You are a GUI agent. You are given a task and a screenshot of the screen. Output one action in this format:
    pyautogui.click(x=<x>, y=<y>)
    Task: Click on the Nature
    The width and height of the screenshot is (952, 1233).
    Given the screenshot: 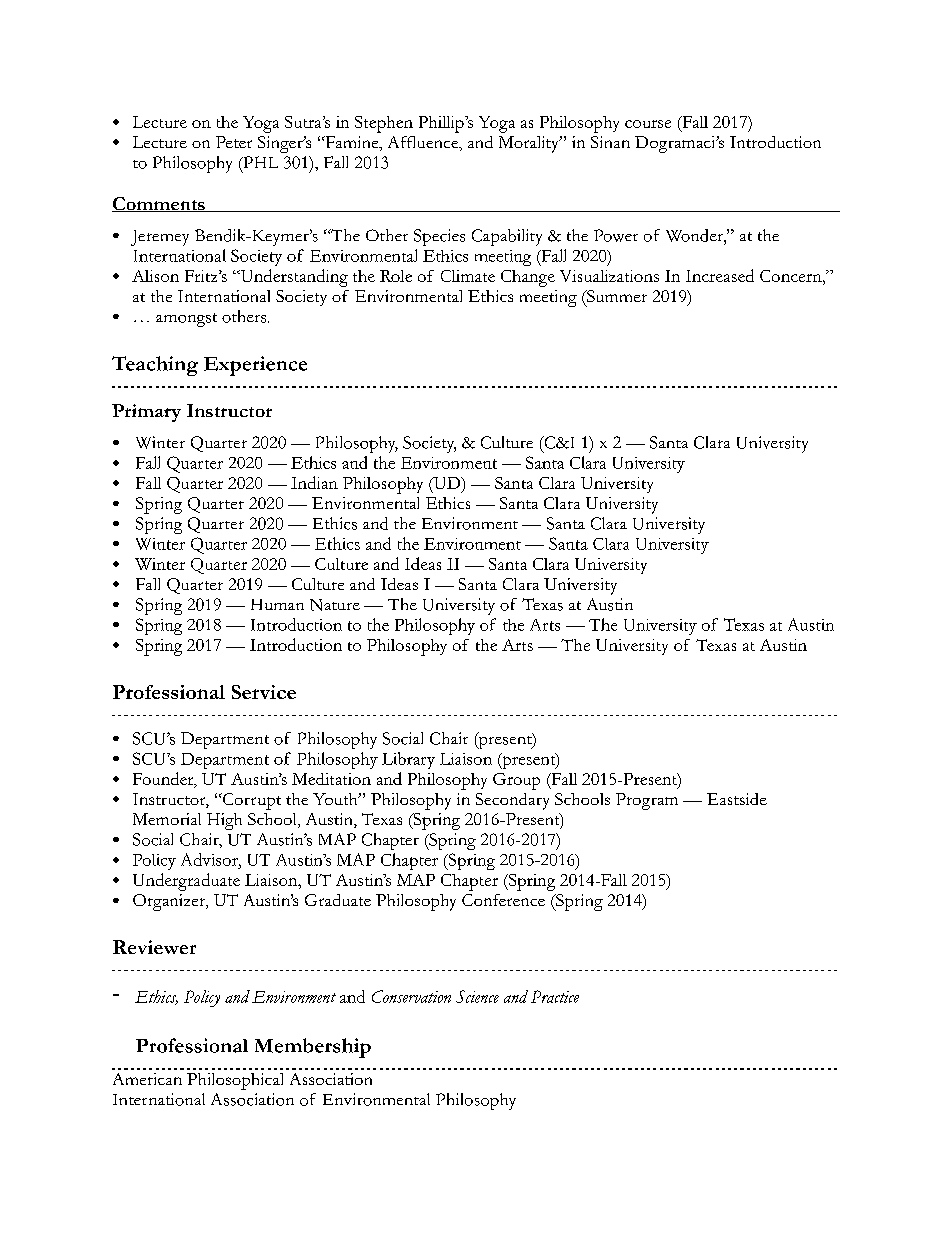 What is the action you would take?
    pyautogui.click(x=335, y=605)
